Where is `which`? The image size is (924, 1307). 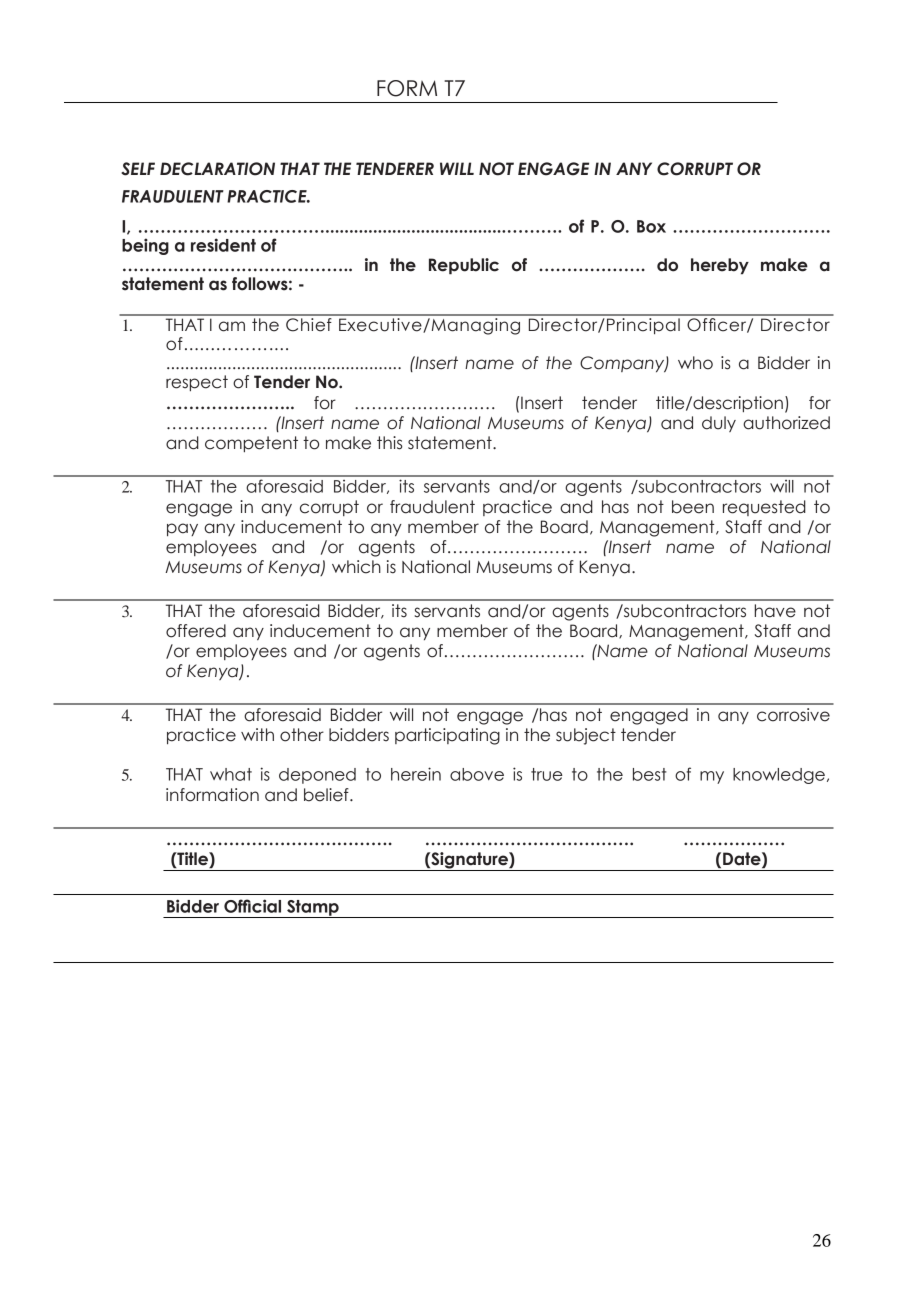 which is located at coordinates (356, 567).
